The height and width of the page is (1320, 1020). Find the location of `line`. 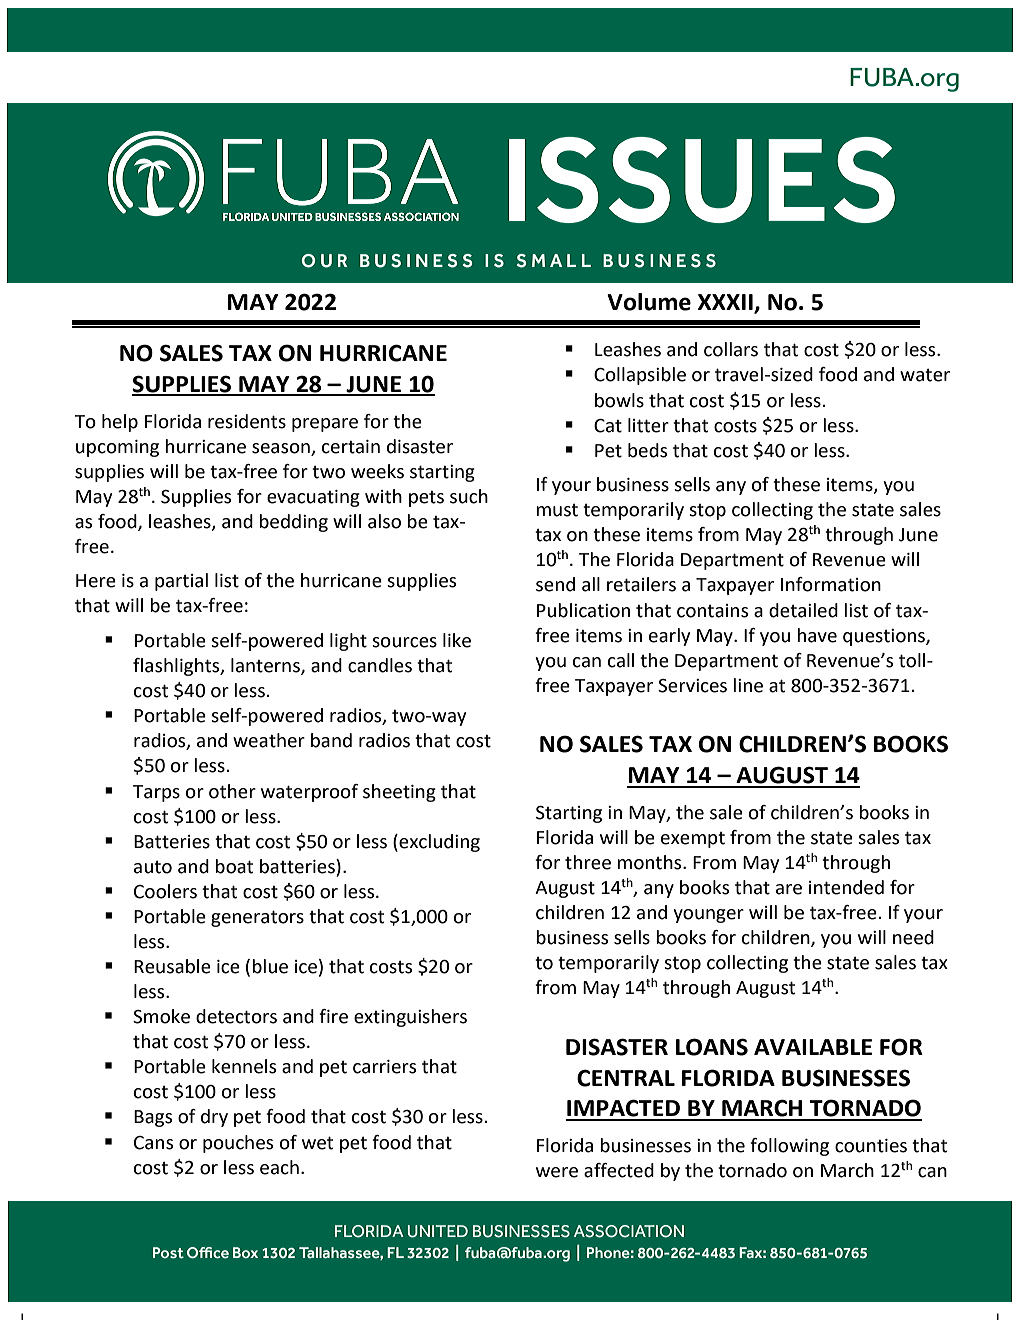

line is located at coordinates (748, 685).
